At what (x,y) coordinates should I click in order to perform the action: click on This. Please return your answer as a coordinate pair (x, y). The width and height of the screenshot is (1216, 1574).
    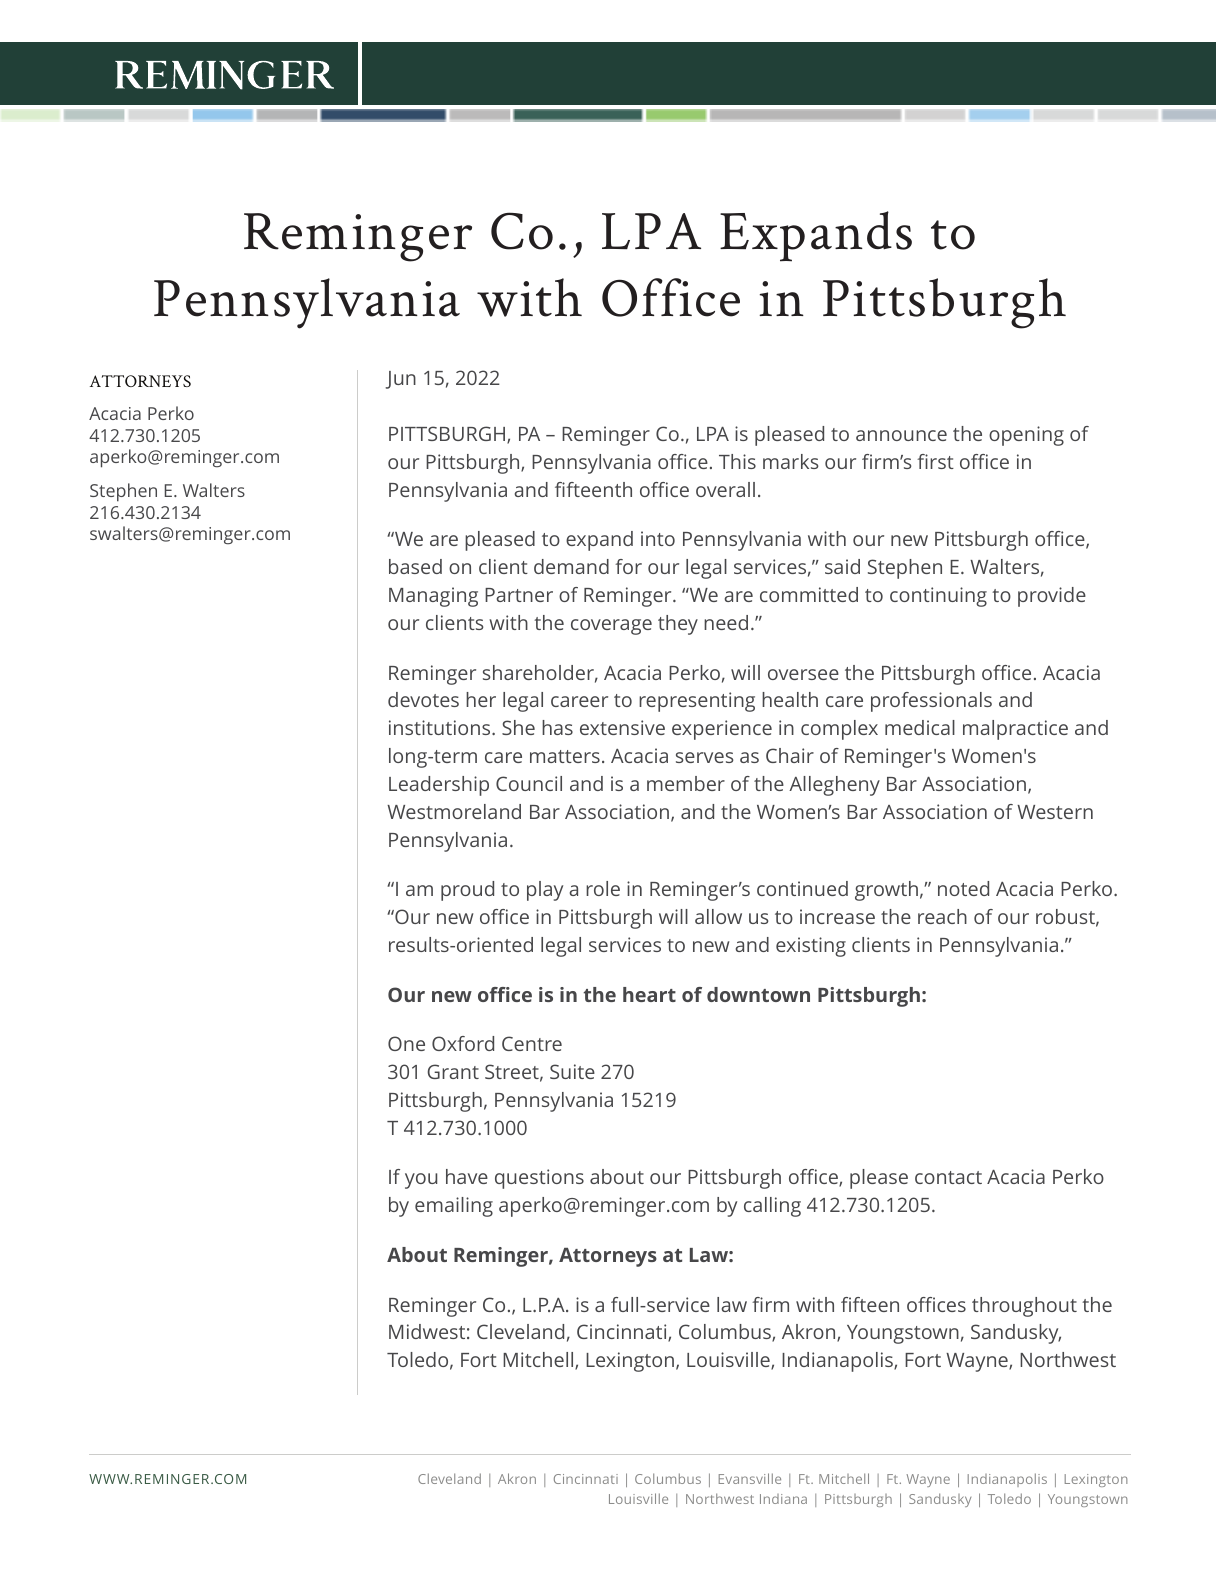
    Looking at the image, I should click on (737, 461).
